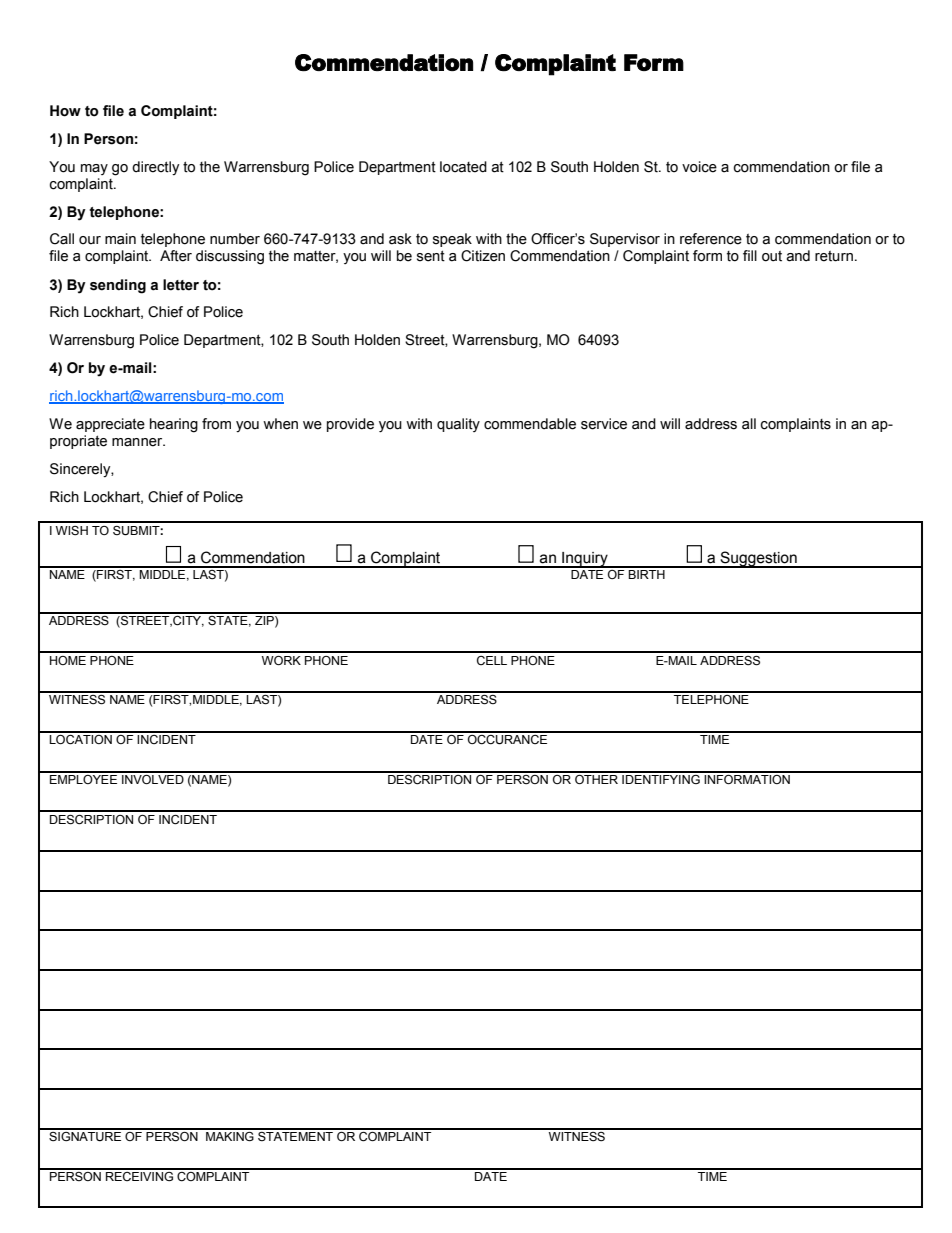 The height and width of the screenshot is (1233, 952). What do you see at coordinates (155, 168) in the screenshot?
I see `directly` at bounding box center [155, 168].
